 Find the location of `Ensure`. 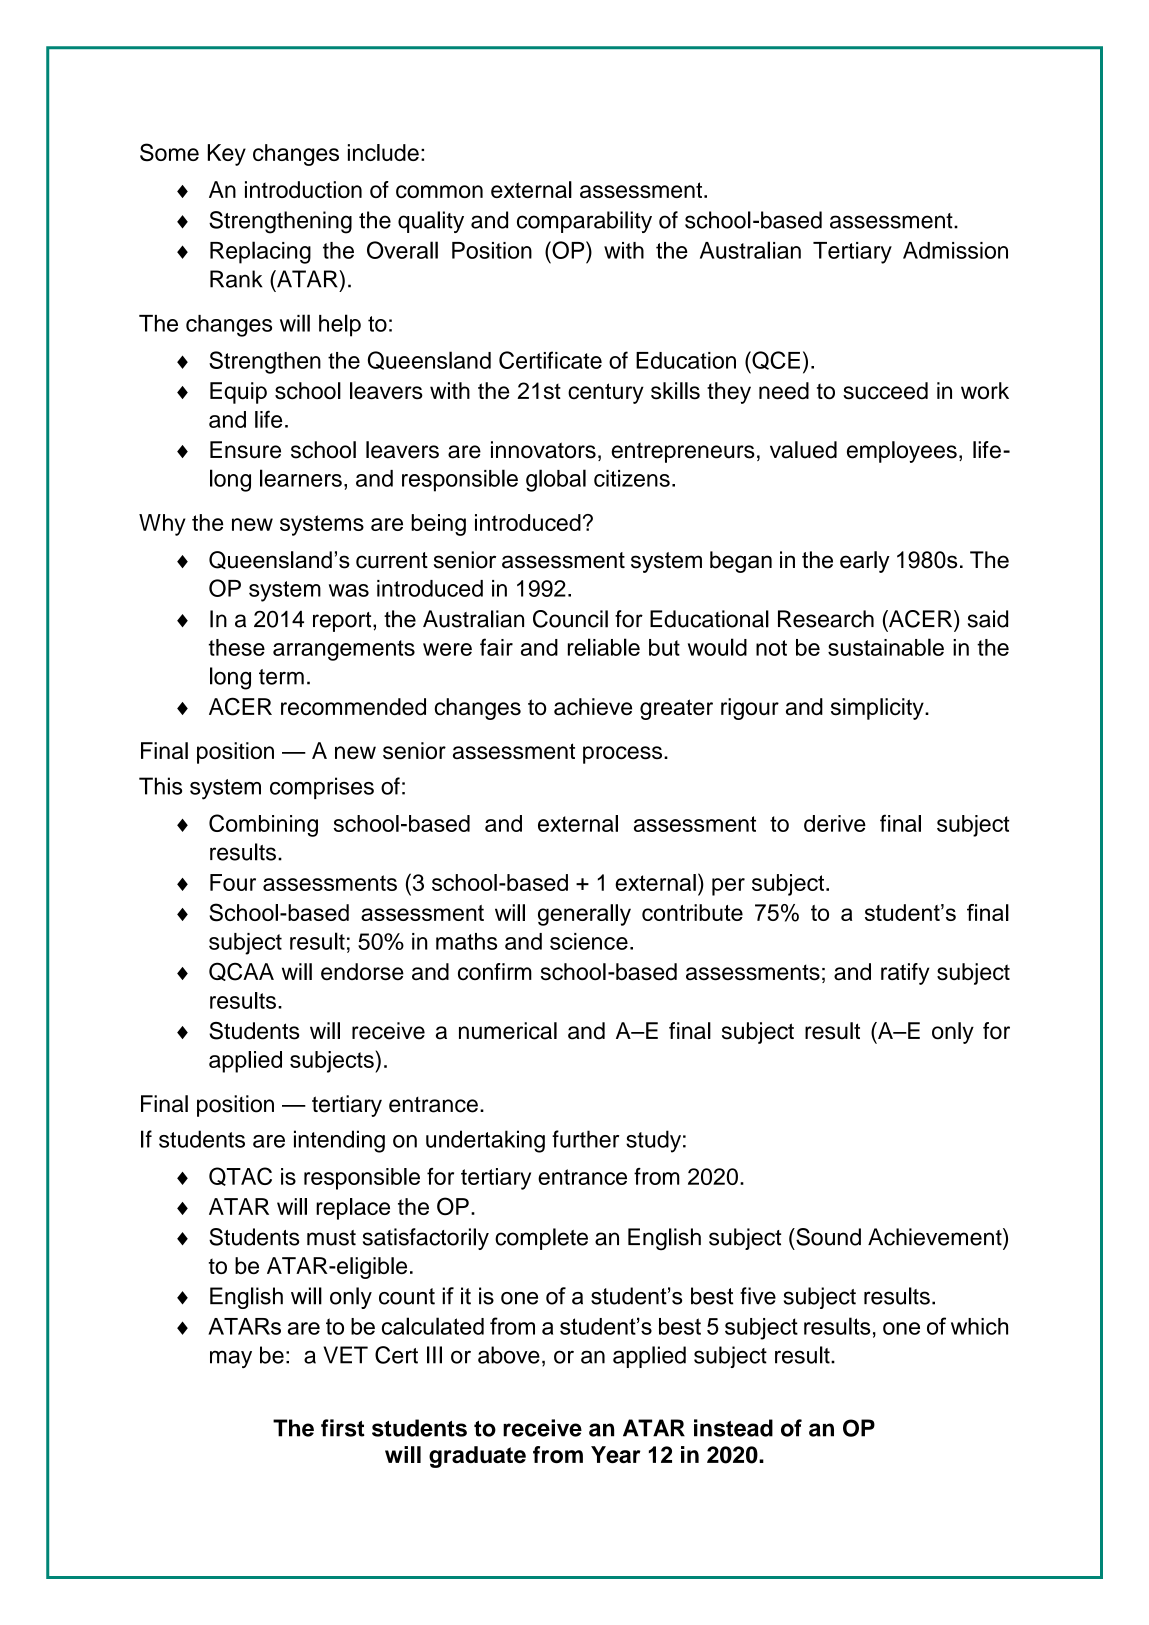

Ensure is located at coordinates (245, 450).
